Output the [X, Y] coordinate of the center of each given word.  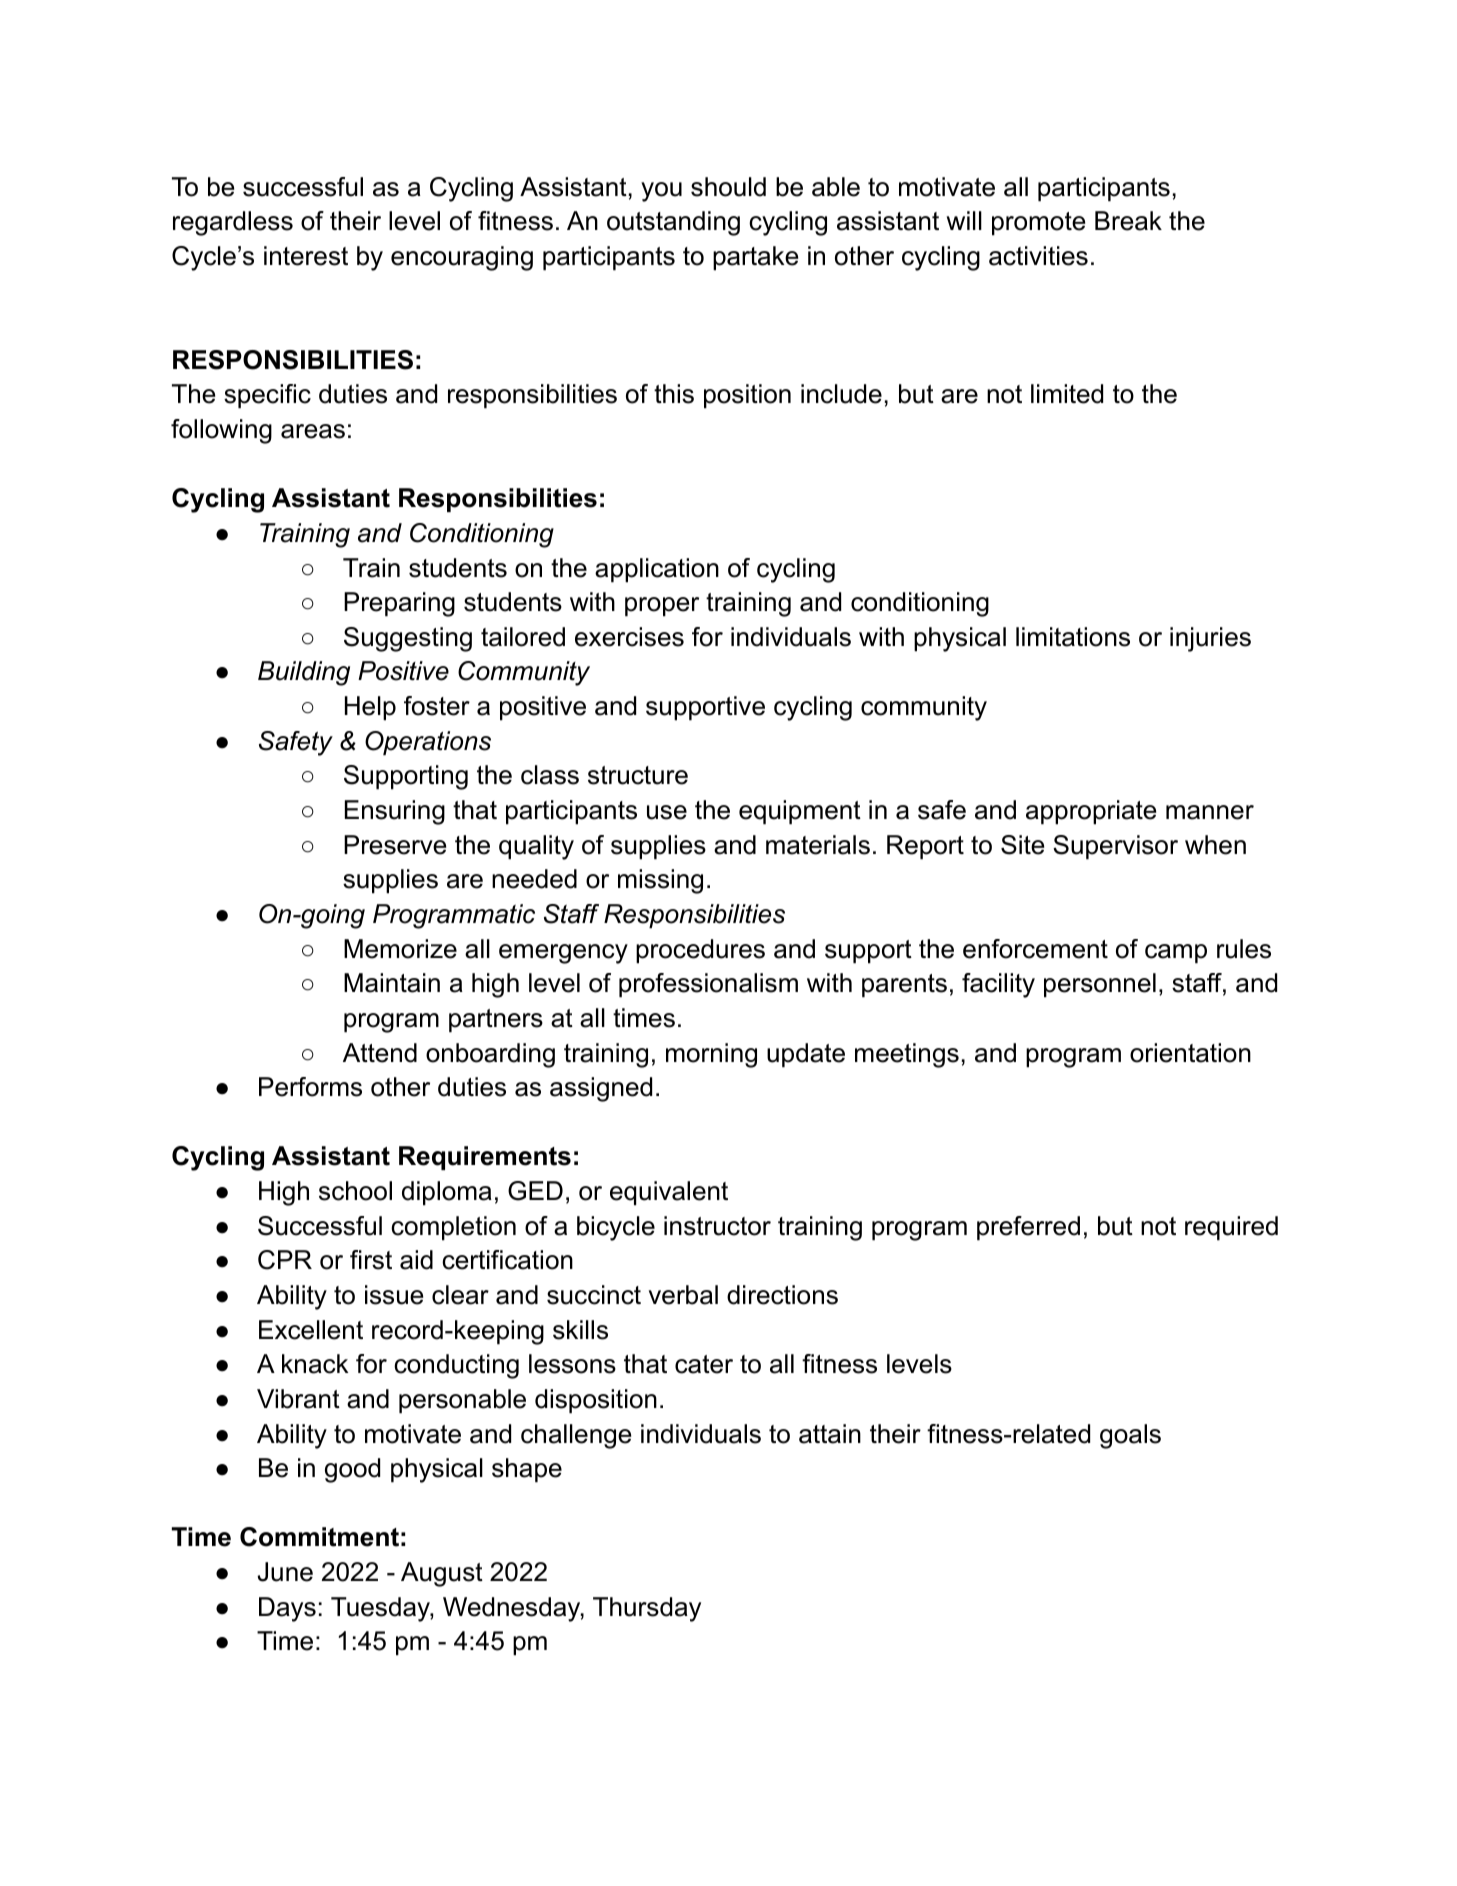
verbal [683, 1295]
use [667, 812]
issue [394, 1295]
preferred [1028, 1228]
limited [1067, 394]
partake [755, 258]
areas [313, 431]
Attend [380, 1053]
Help [370, 708]
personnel [1100, 985]
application [657, 570]
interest [306, 256]
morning [711, 1055]
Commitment [319, 1537]
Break [1128, 221]
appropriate [1091, 812]
